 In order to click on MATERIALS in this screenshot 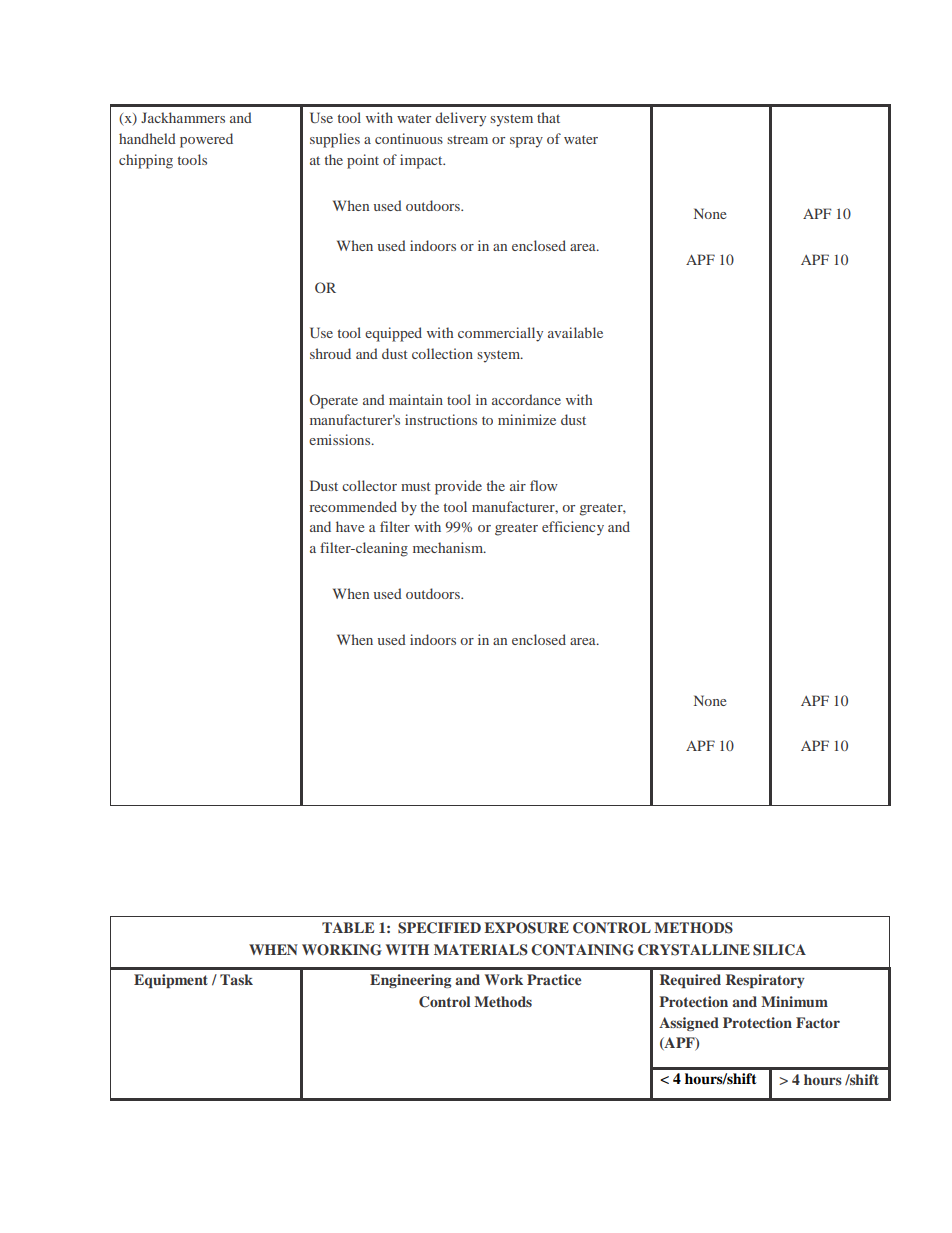, I will do `click(481, 950)`.
